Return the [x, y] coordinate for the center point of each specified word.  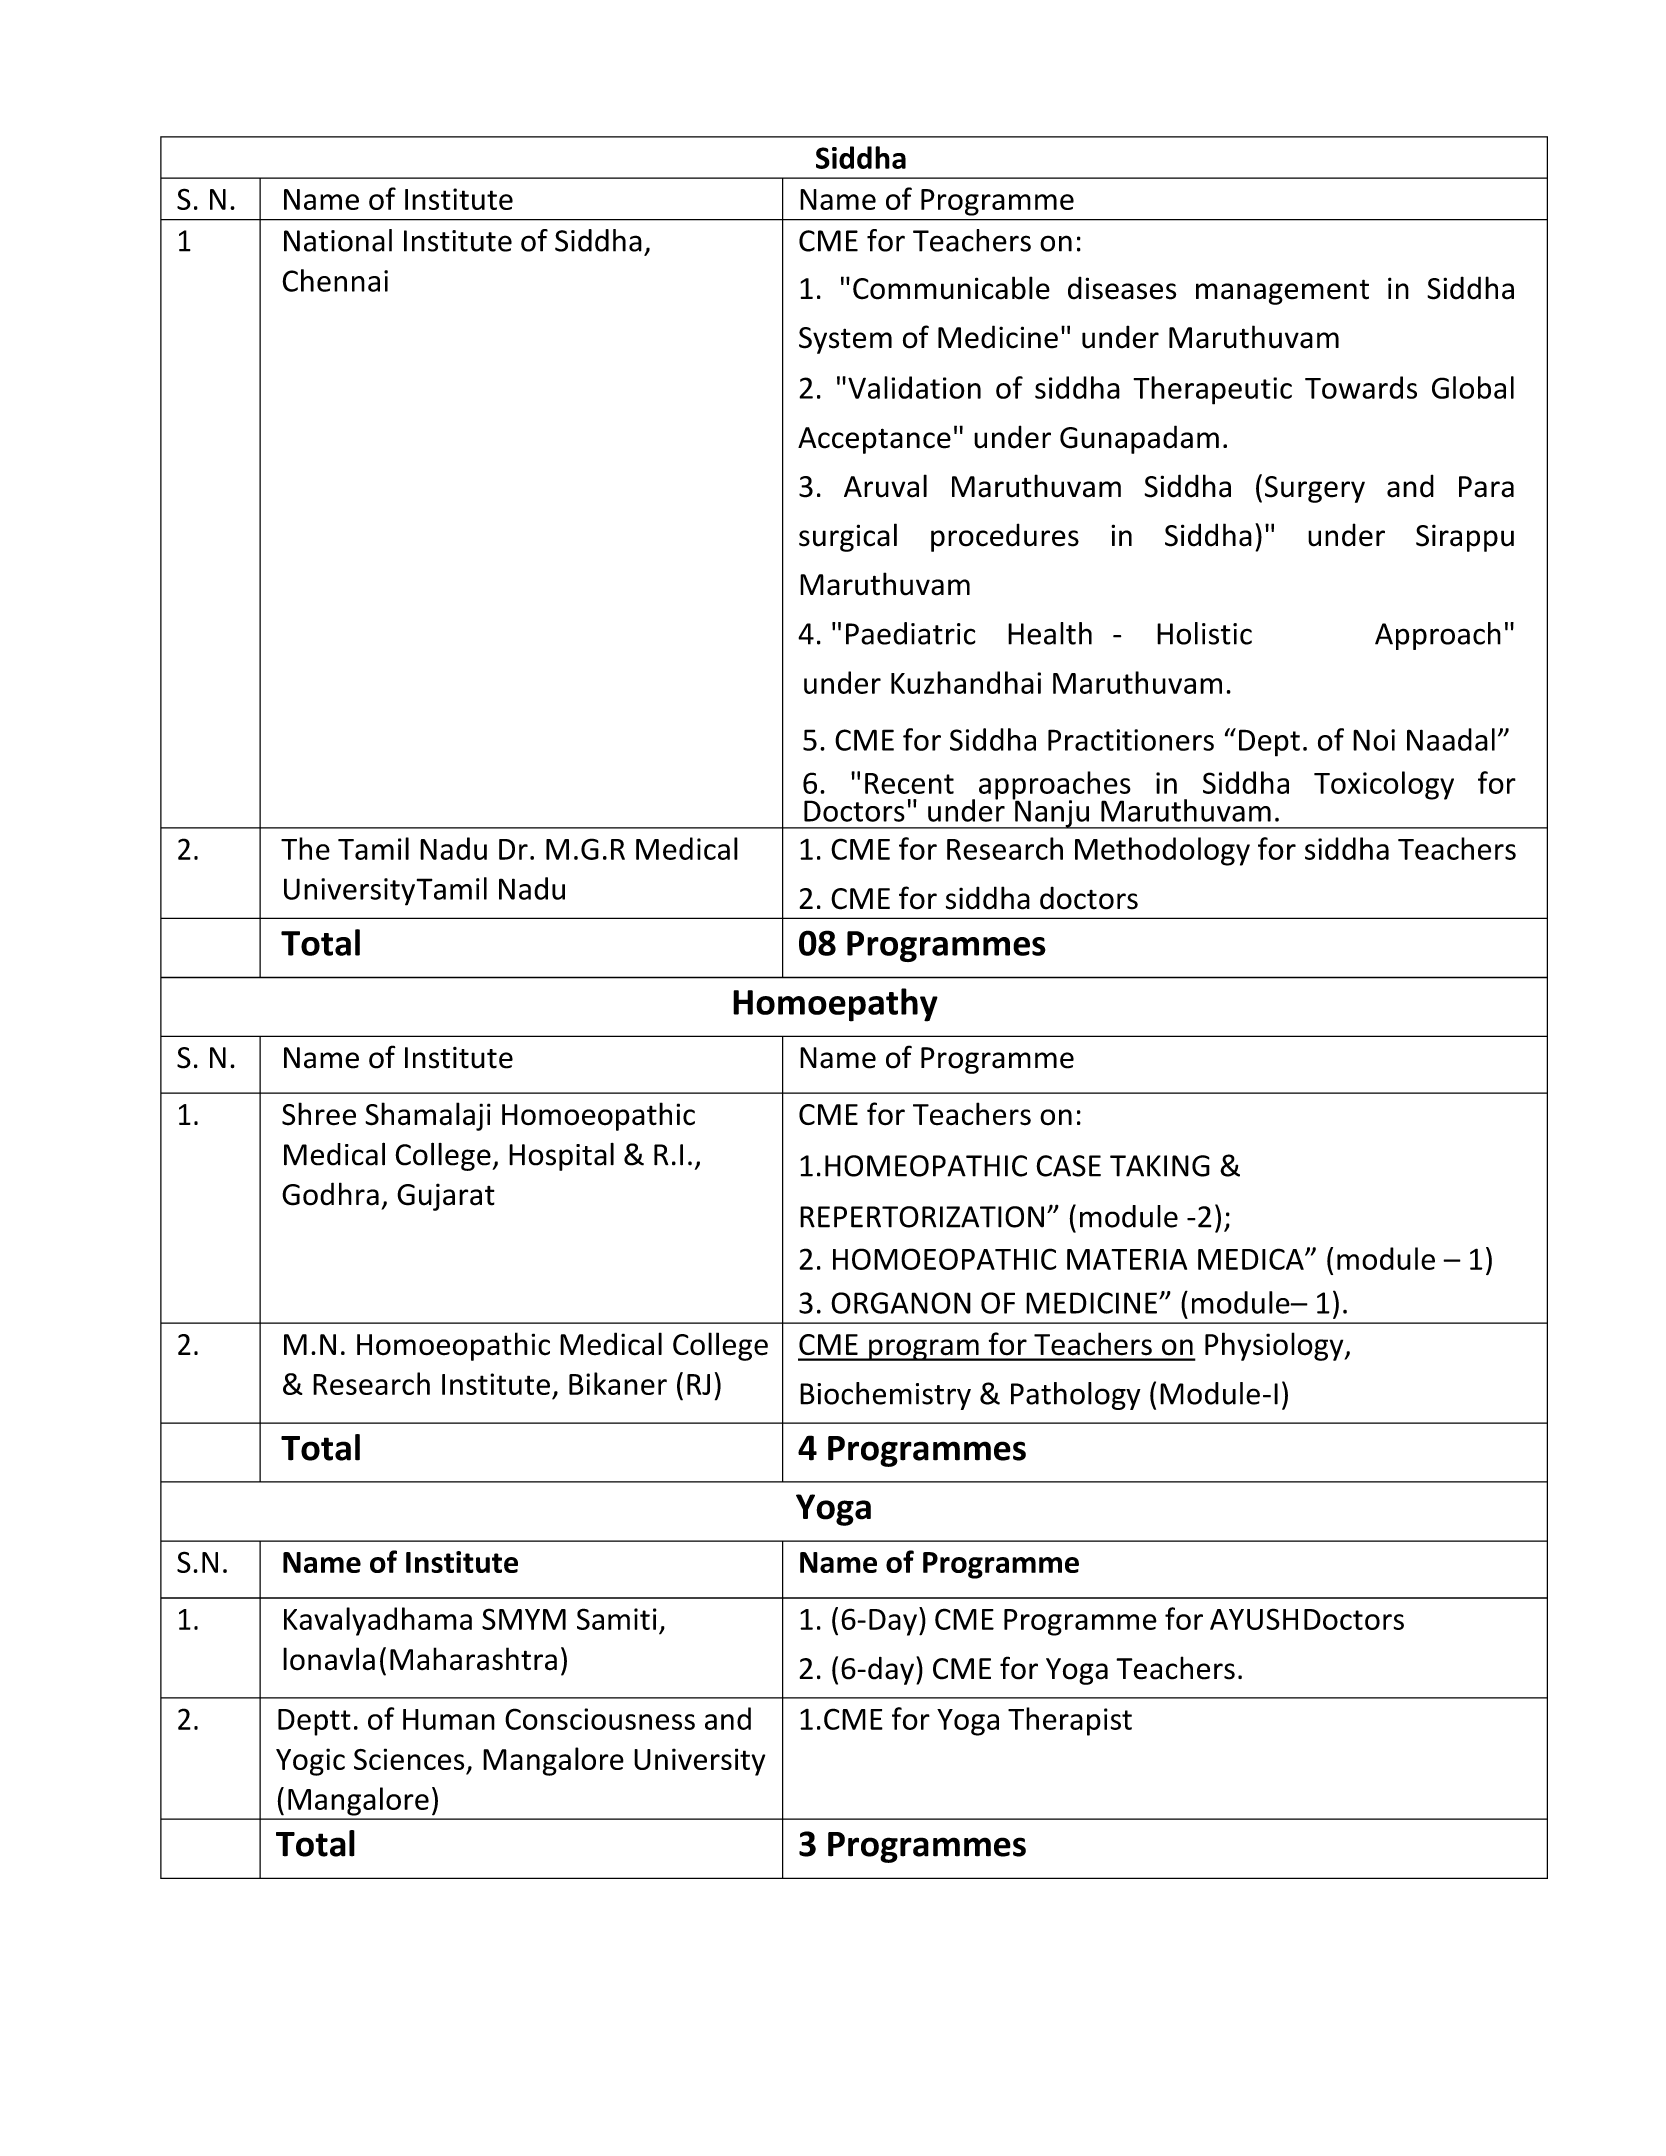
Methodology [1162, 851]
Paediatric [911, 633]
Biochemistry [885, 1396]
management [1282, 292]
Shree [319, 1114]
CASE [1068, 1166]
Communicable [951, 288]
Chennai [335, 280]
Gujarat [446, 1197]
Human [449, 1719]
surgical [848, 537]
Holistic [1204, 633]
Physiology [1275, 1346]
